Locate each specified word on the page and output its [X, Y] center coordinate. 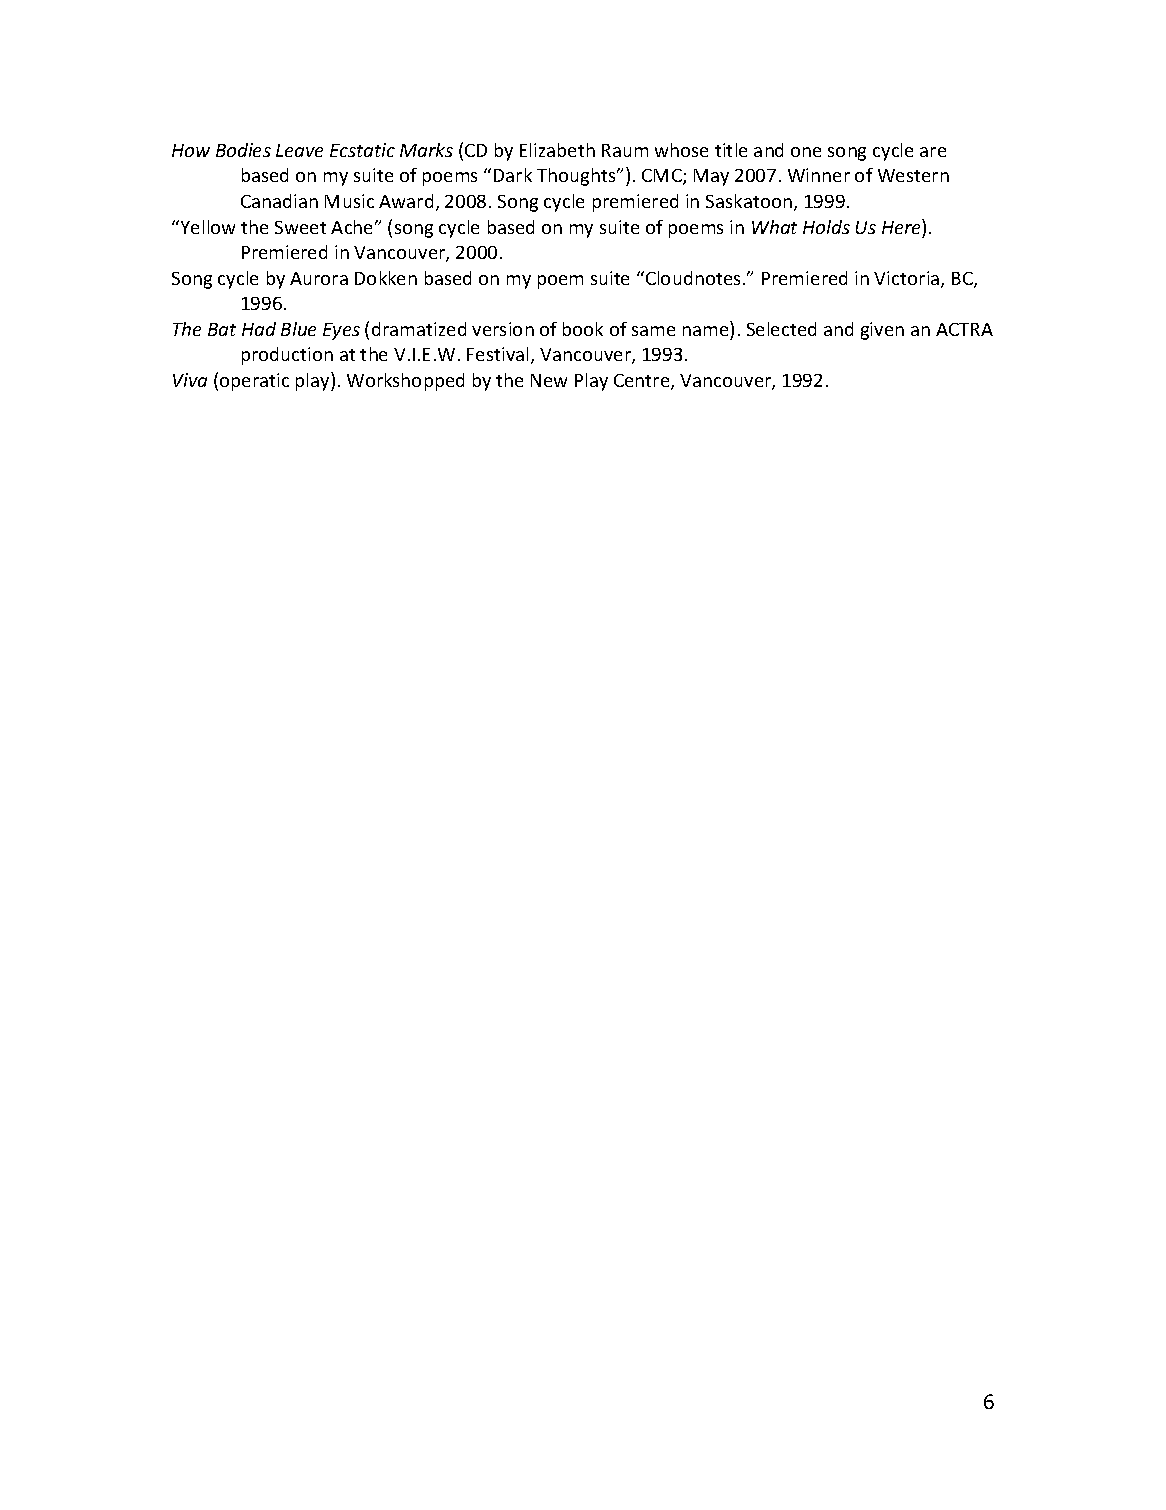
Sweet [300, 227]
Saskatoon [749, 201]
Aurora [319, 278]
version [503, 329]
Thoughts [577, 177]
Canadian [279, 201]
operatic [254, 382]
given [882, 331]
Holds [826, 227]
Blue [298, 329]
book [583, 329]
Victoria [908, 279]
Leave [299, 150]
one [806, 152]
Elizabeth [557, 150]
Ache [353, 227]
